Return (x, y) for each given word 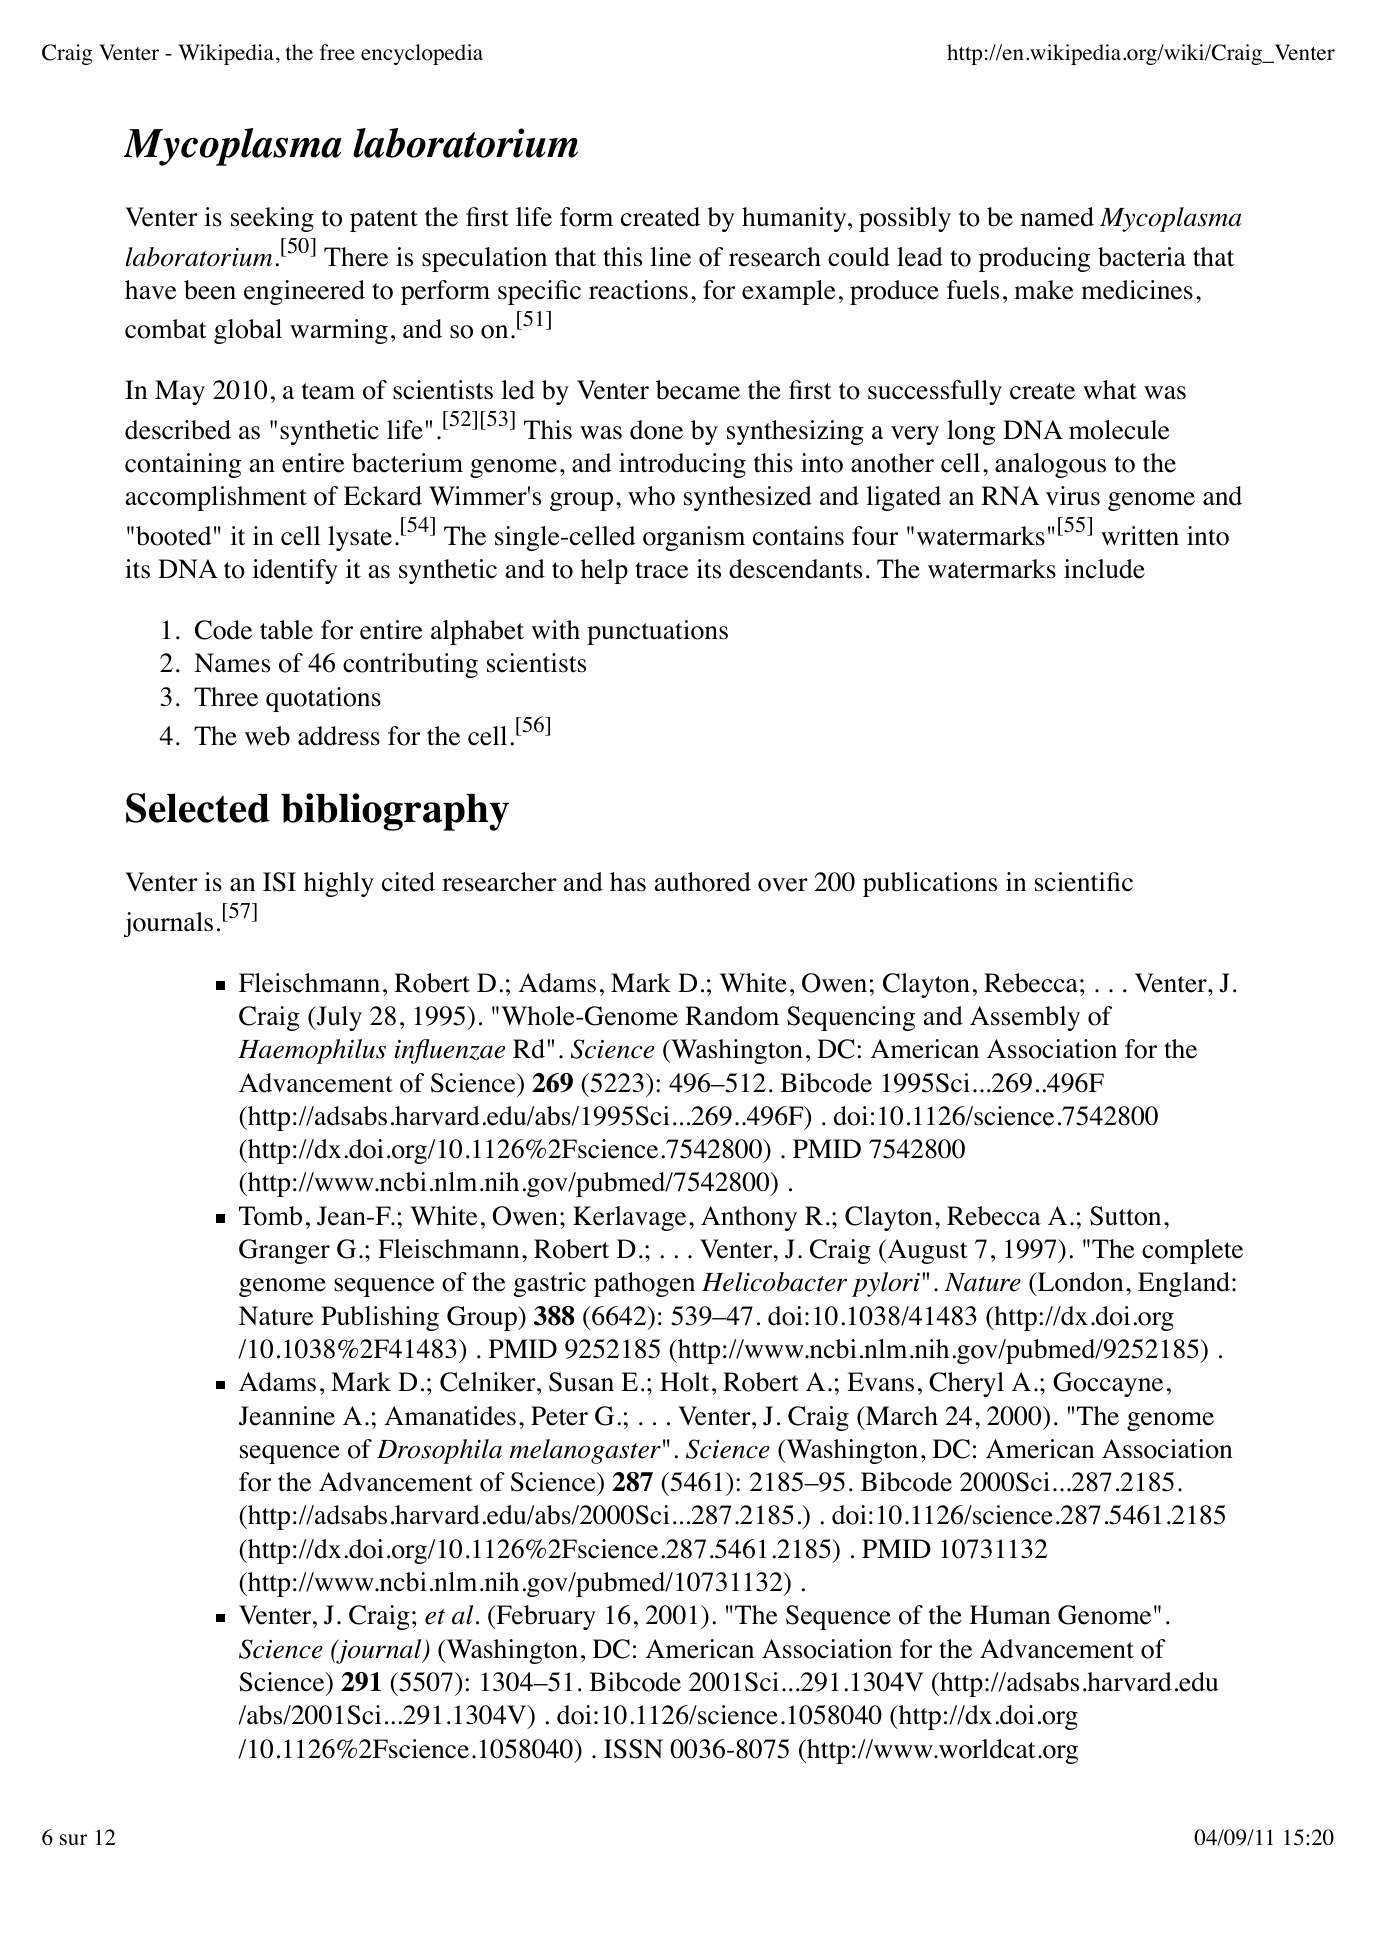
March (901, 1416)
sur (74, 1839)
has (628, 882)
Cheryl (966, 1384)
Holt (684, 1382)
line (670, 257)
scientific (1084, 882)
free (337, 52)
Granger (284, 1251)
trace (661, 570)
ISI (279, 882)
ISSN (633, 1749)
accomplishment (216, 498)
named (1057, 217)
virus (1073, 496)
